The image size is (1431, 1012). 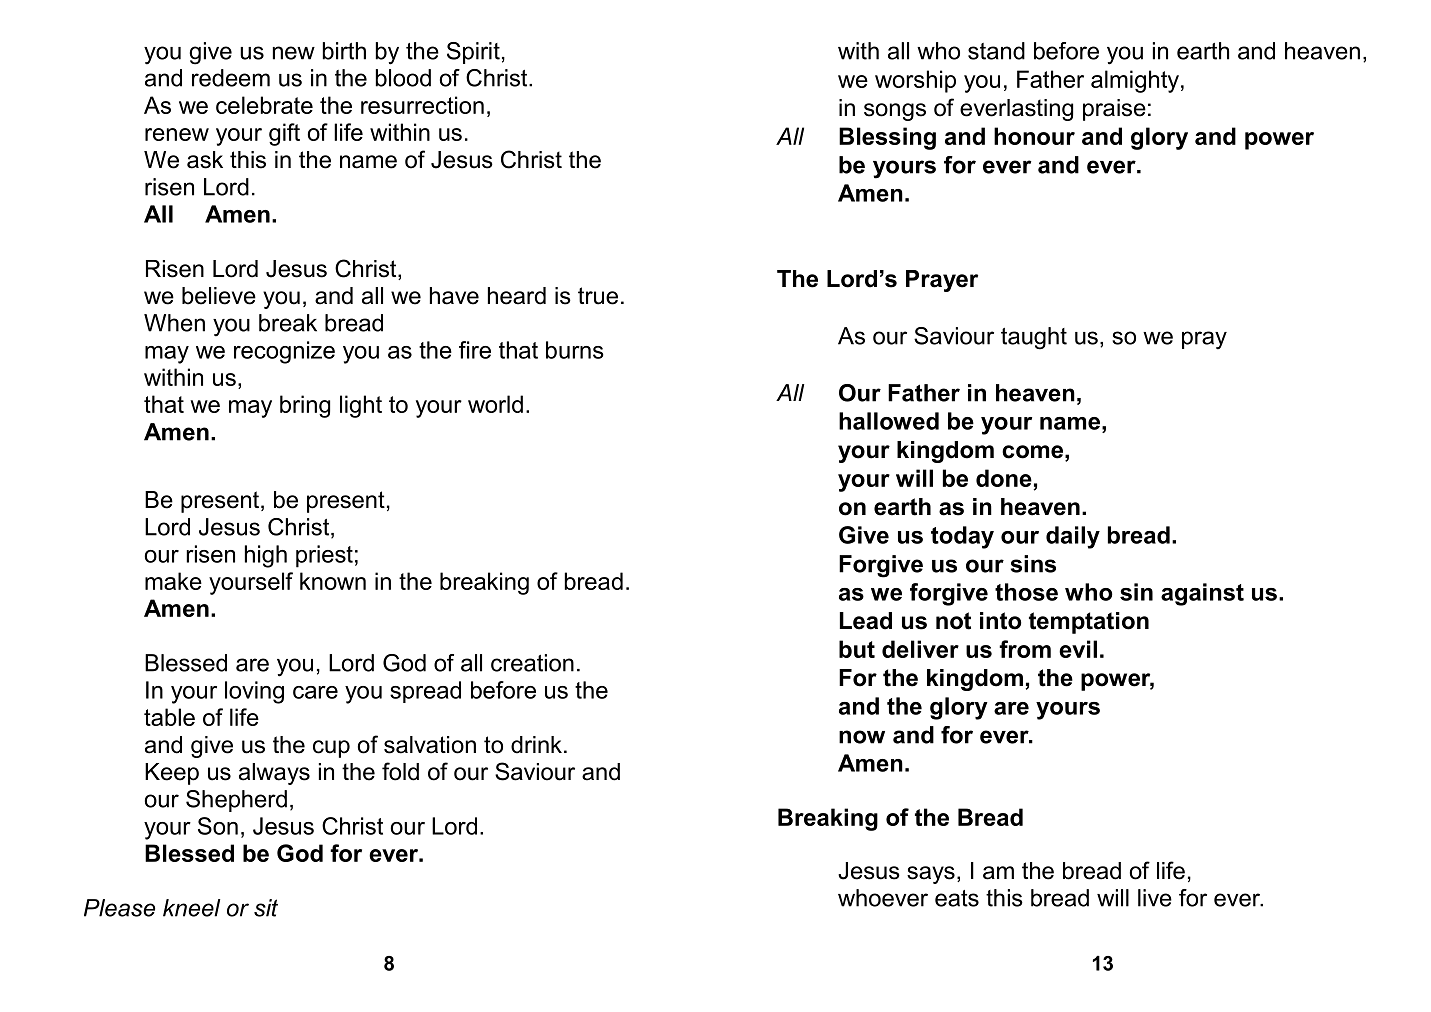 What do you see at coordinates (1004, 478) in the screenshot?
I see `done` at bounding box center [1004, 478].
